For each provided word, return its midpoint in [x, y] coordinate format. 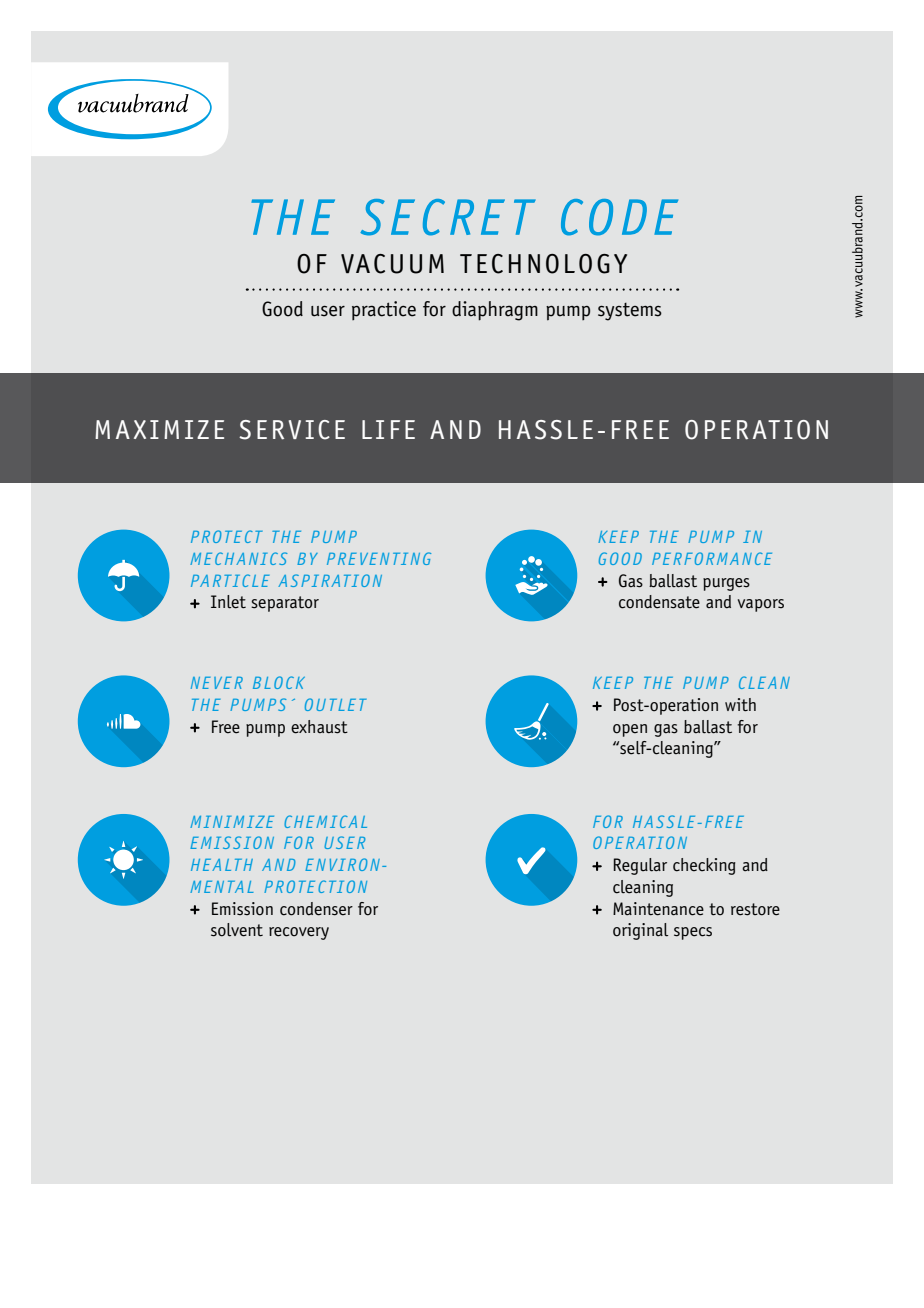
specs [693, 933]
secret [448, 217]
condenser [316, 909]
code [619, 217]
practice [384, 310]
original [640, 931]
